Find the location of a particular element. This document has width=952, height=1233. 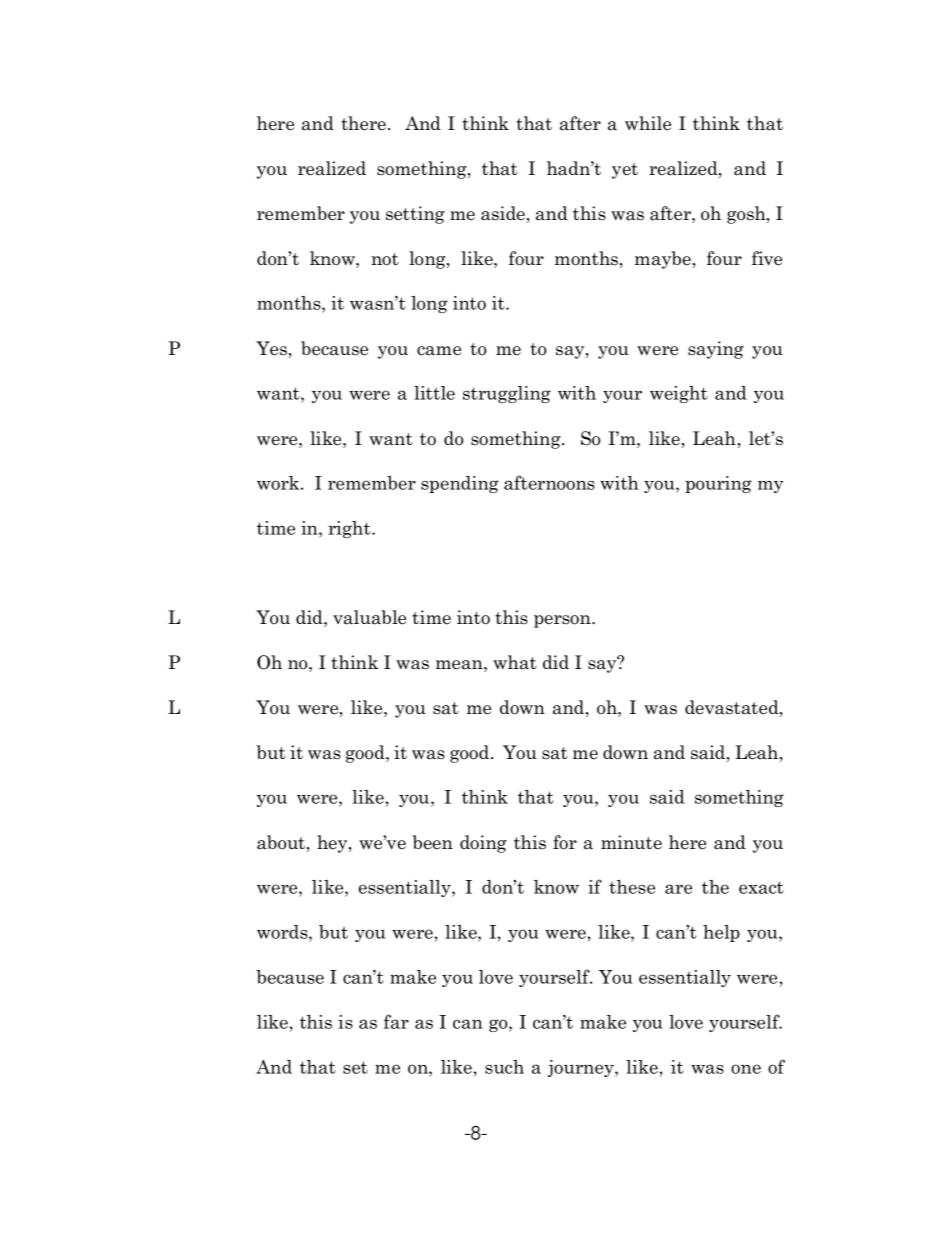

pouring is located at coordinates (718, 484).
